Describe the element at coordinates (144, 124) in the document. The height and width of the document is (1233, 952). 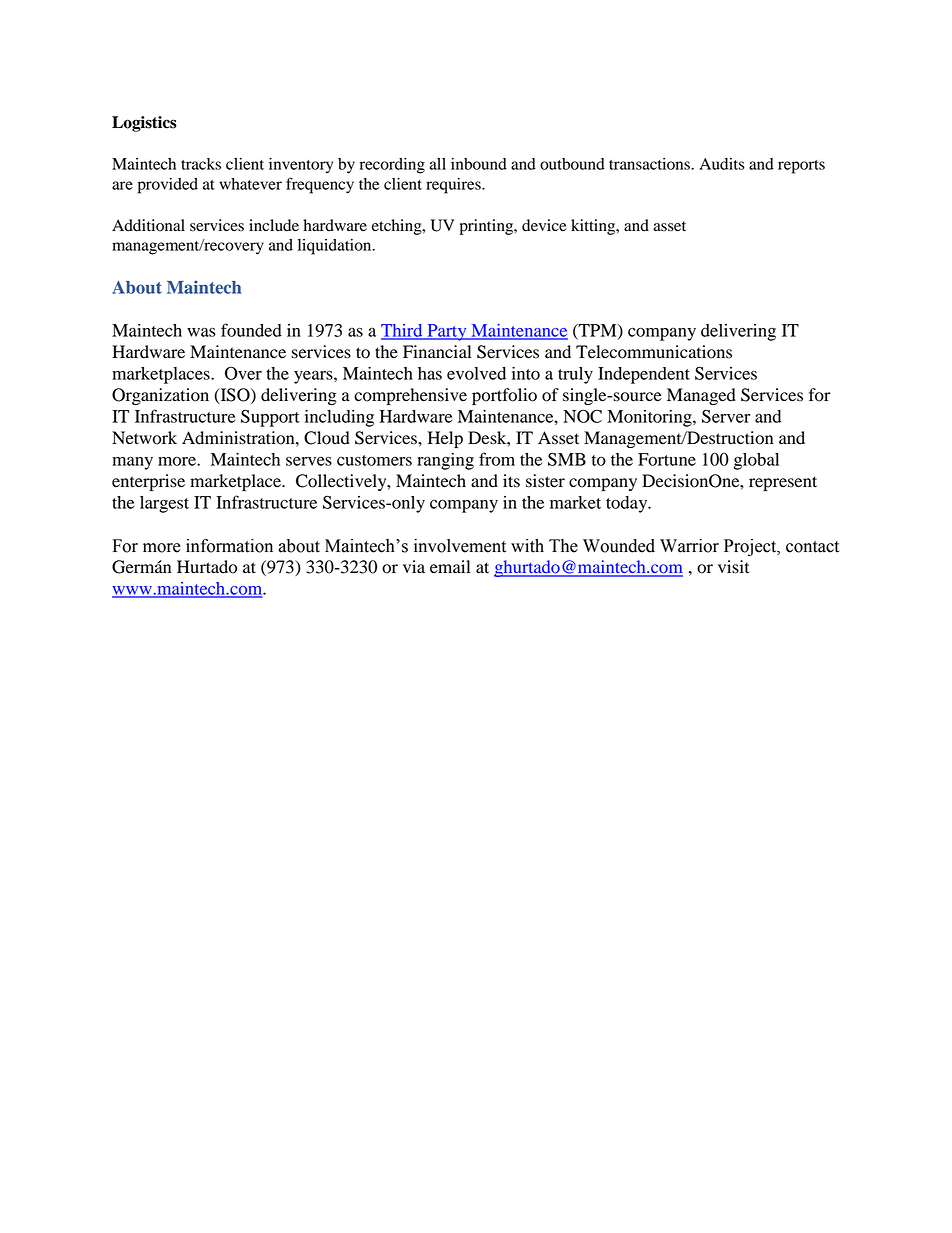
I see `Logistics` at that location.
